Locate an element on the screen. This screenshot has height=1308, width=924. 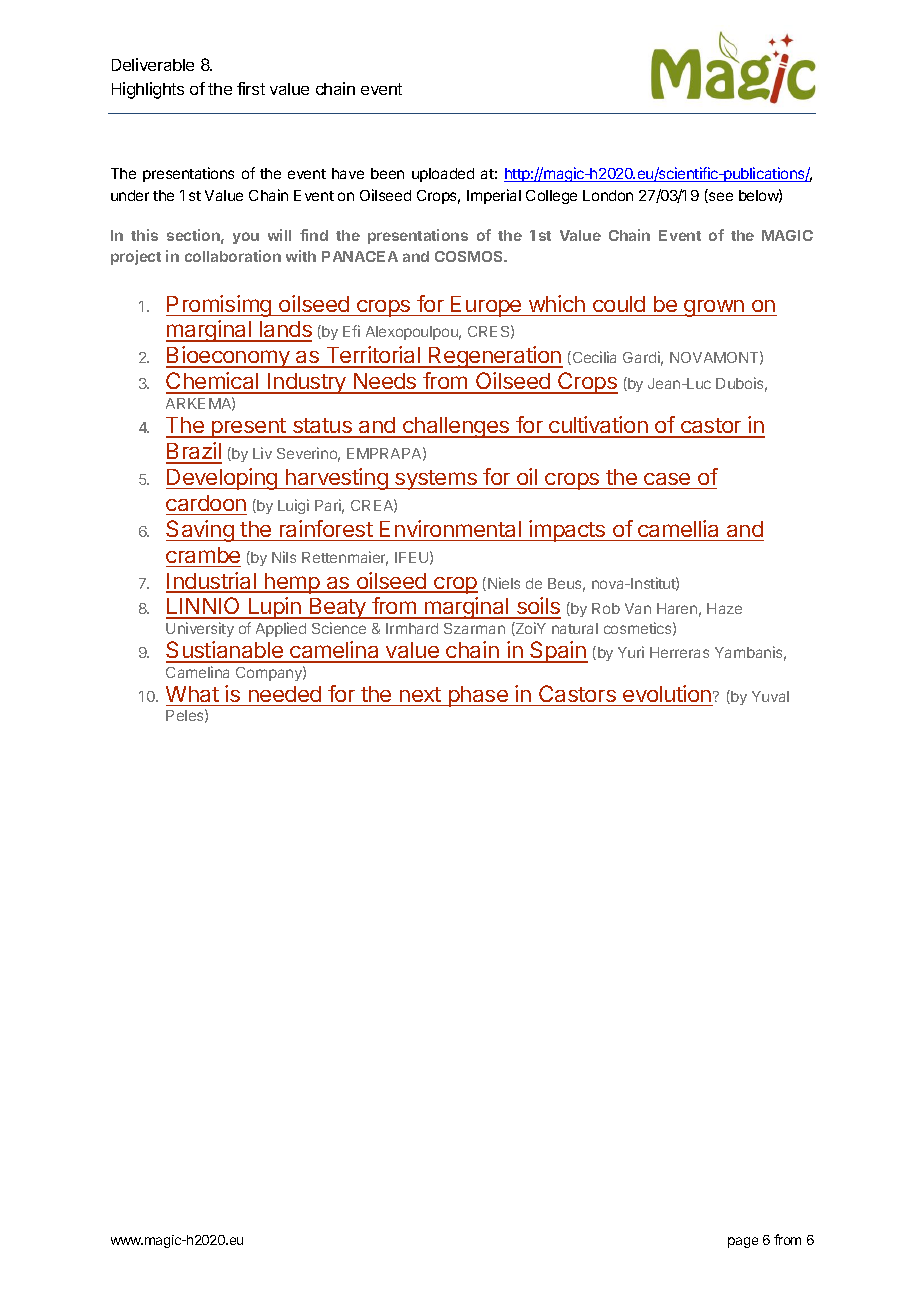
first is located at coordinates (251, 88).
